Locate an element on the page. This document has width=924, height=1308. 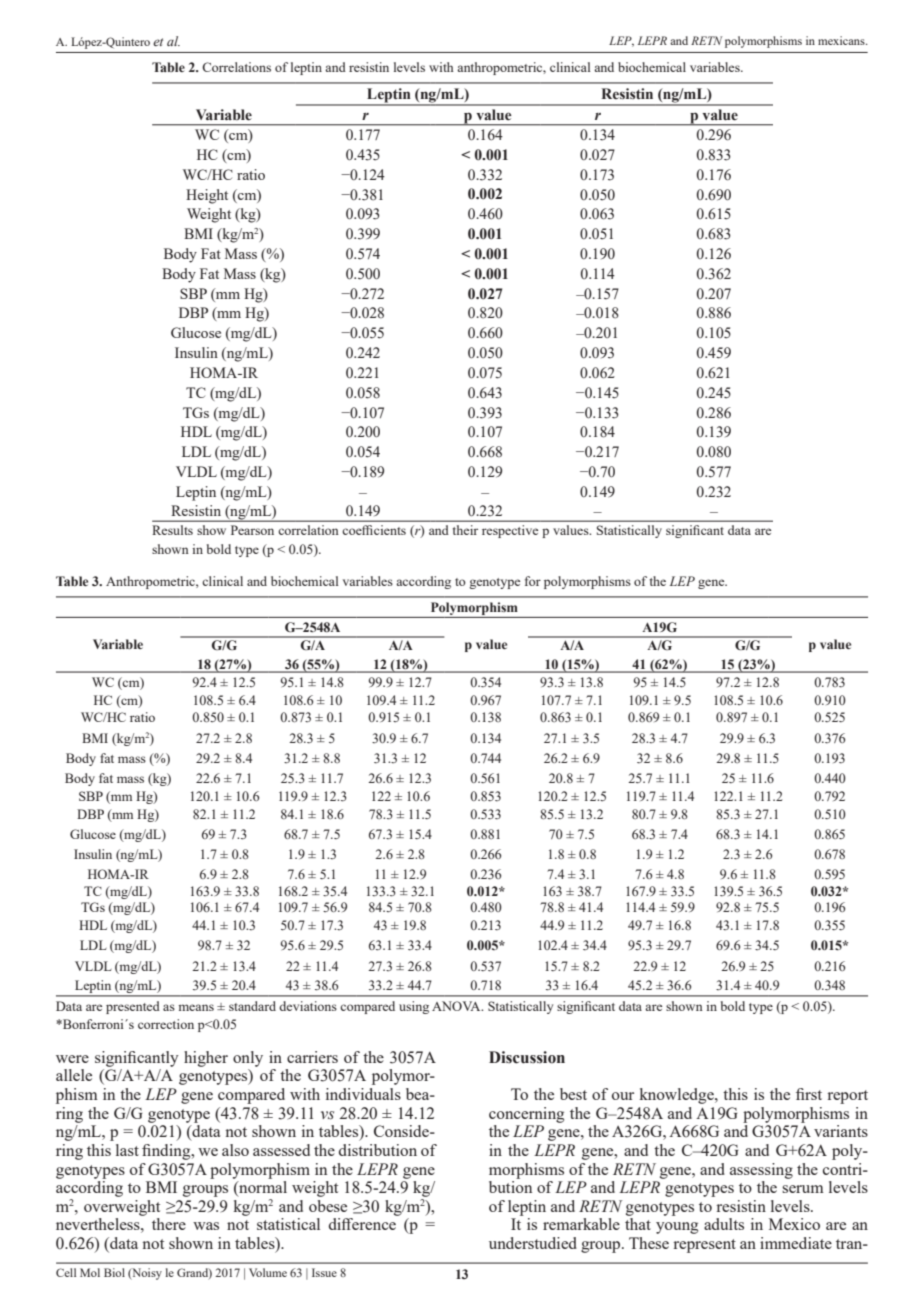
their is located at coordinates (465, 530).
